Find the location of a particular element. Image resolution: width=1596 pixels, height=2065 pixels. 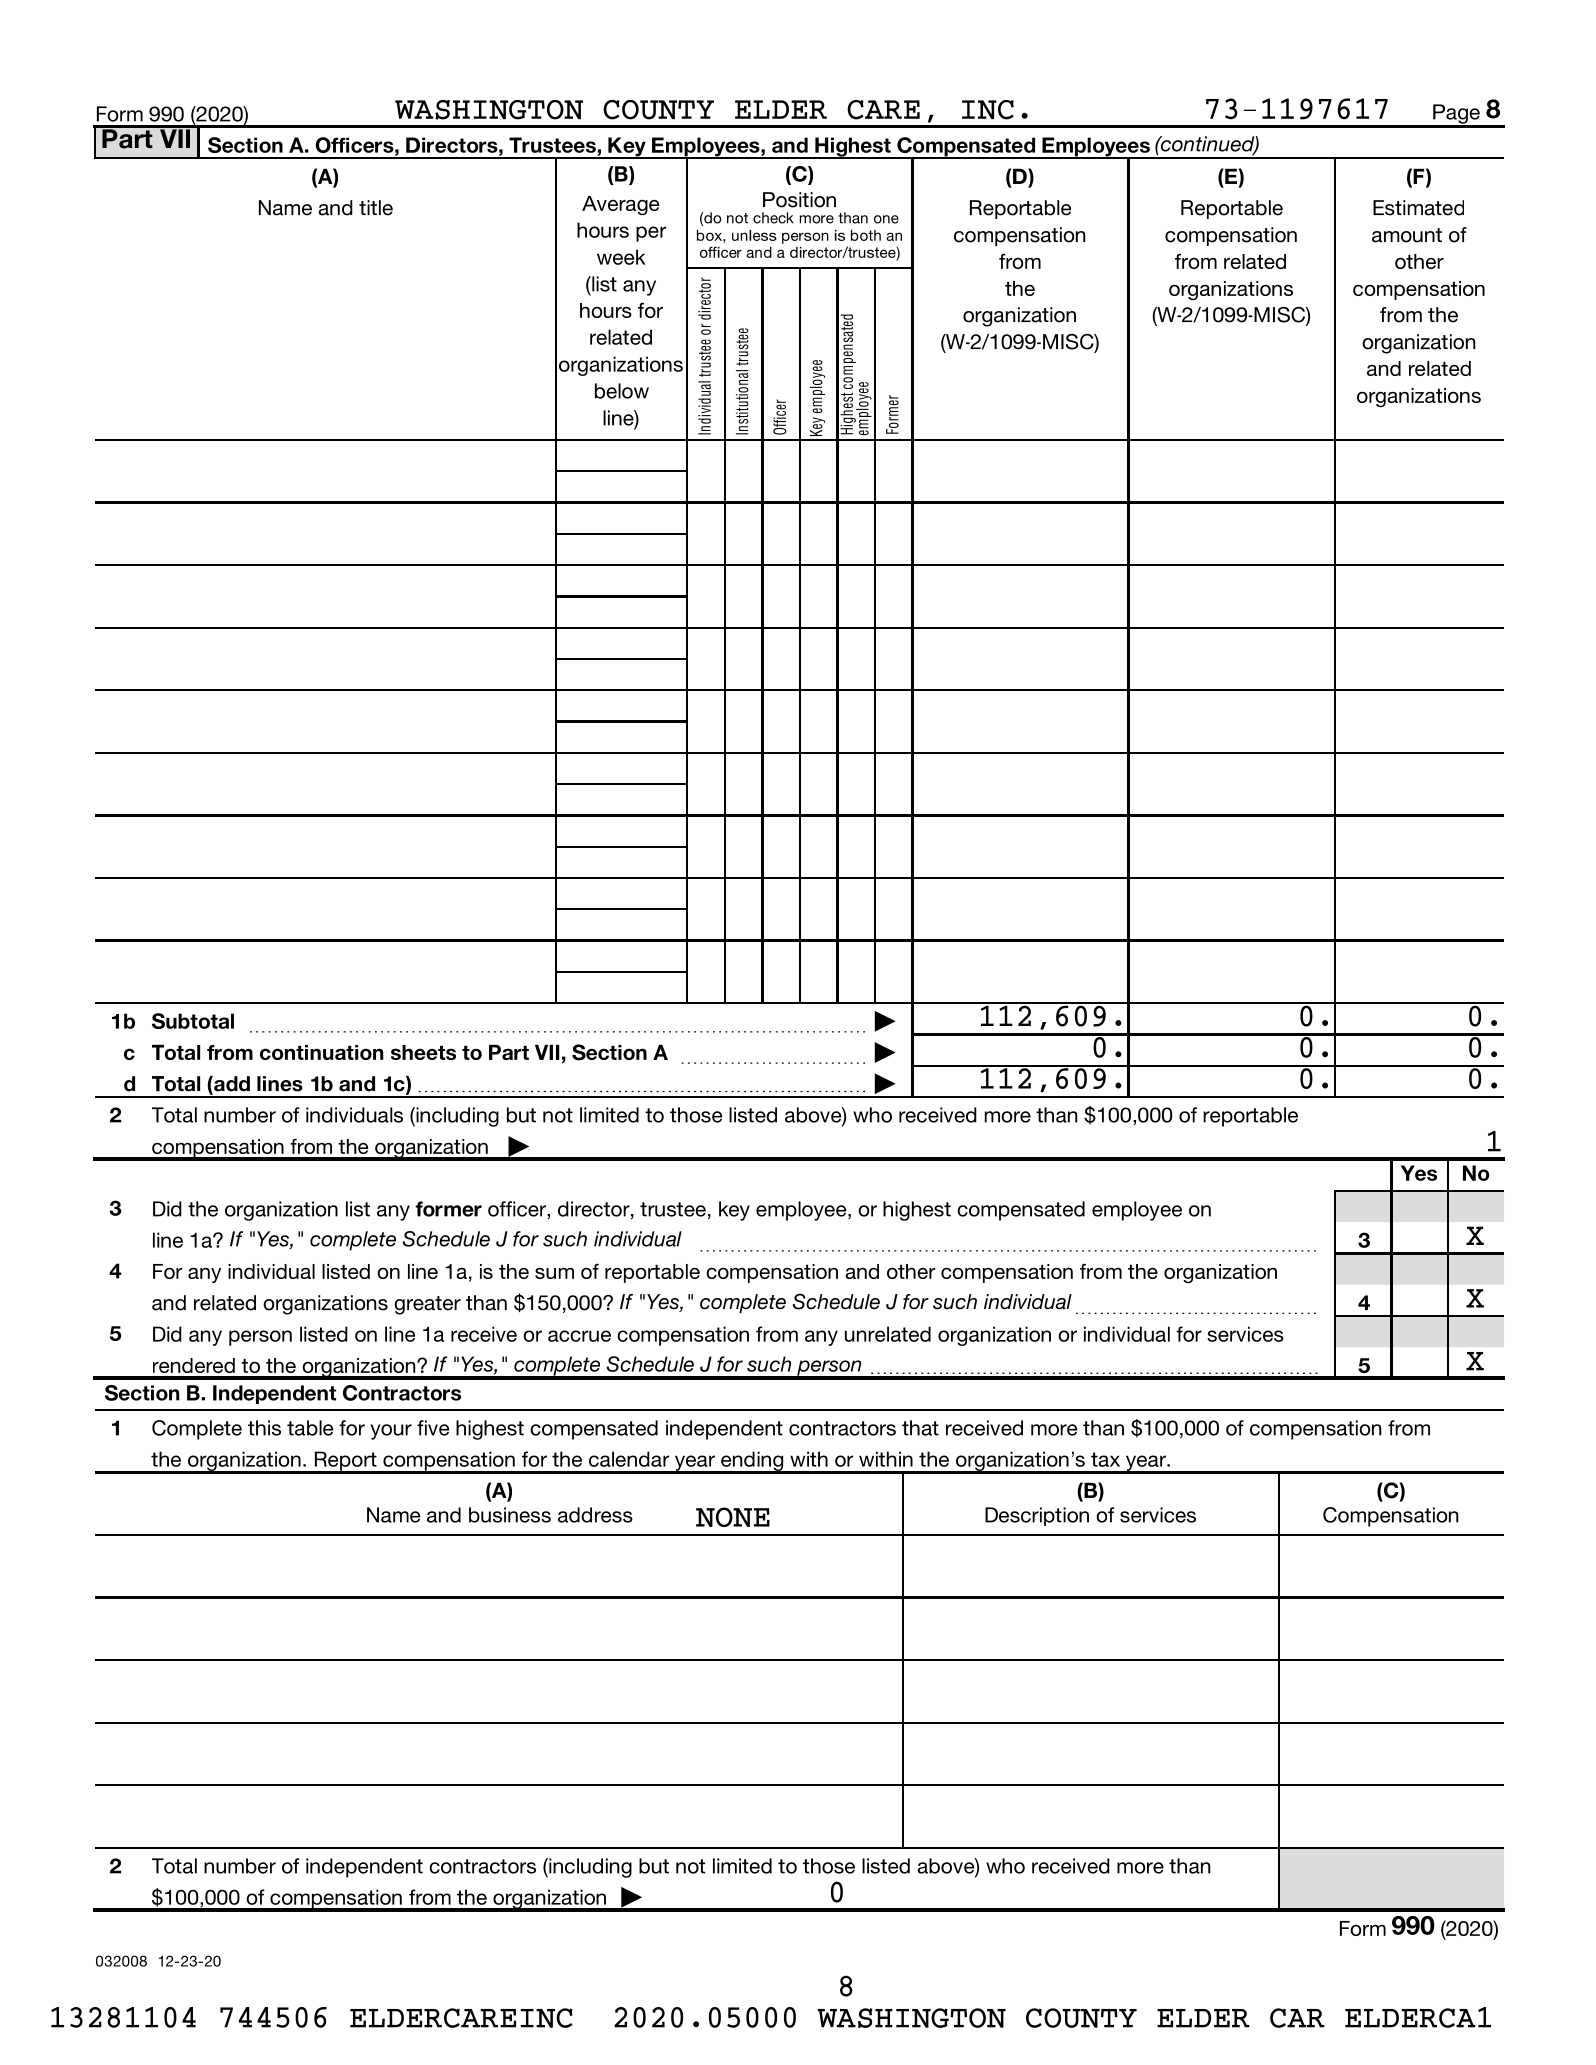

ending is located at coordinates (752, 1462).
